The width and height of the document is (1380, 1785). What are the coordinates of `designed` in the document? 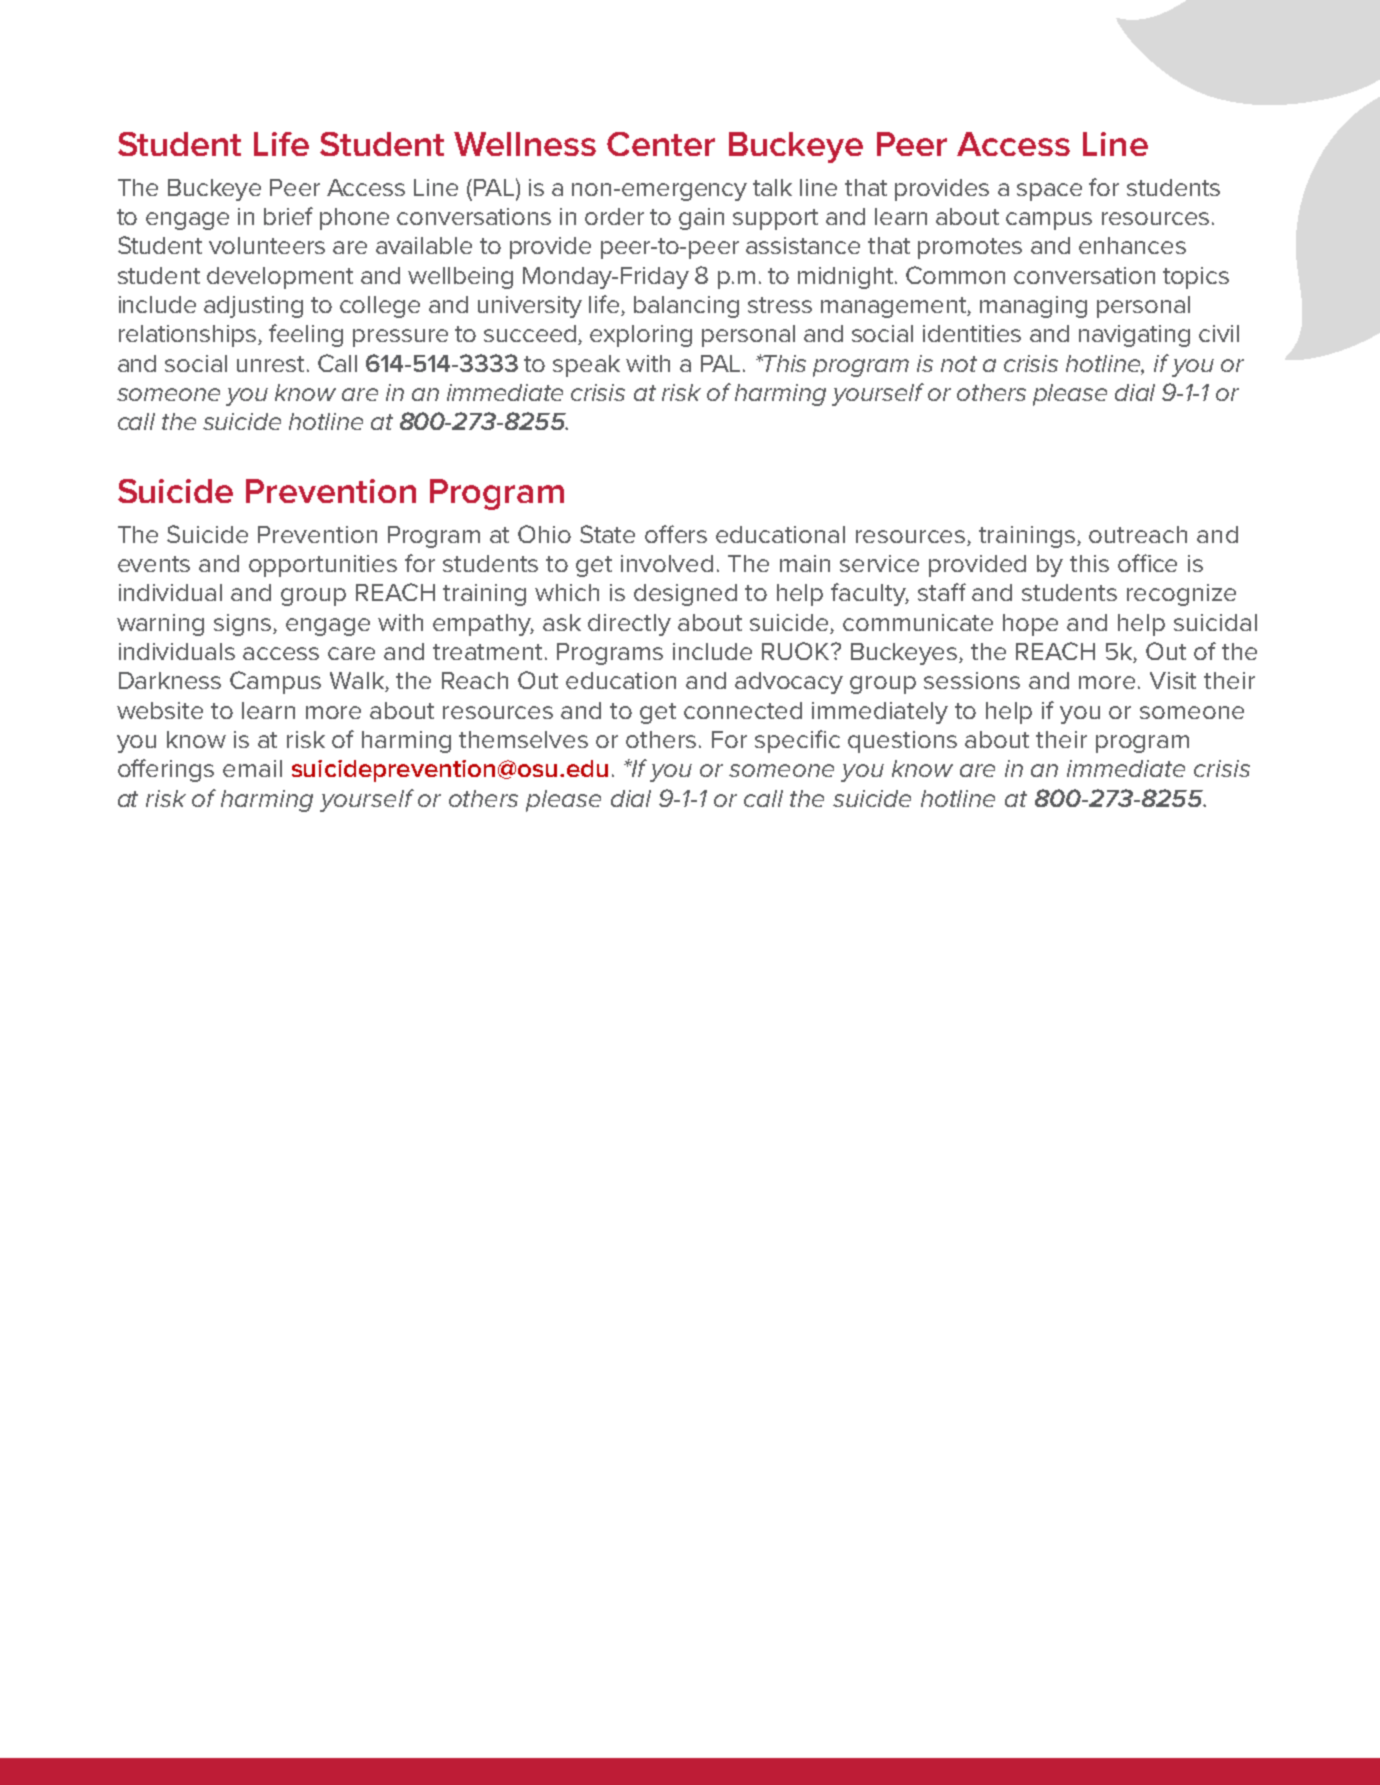 It's located at (685, 595).
